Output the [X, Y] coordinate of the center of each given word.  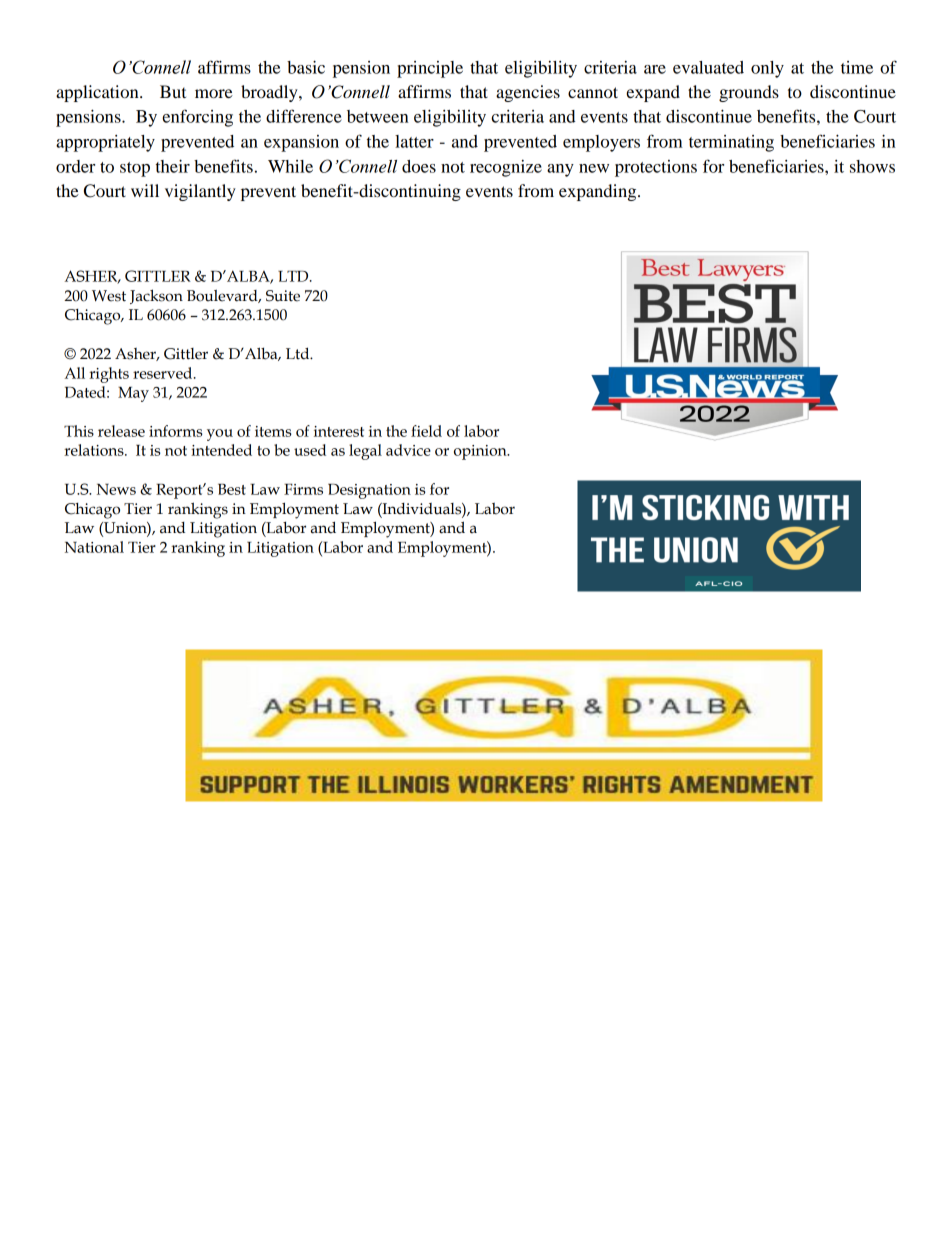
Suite [283, 296]
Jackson [156, 296]
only [767, 69]
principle [430, 69]
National [94, 547]
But [173, 91]
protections [656, 168]
